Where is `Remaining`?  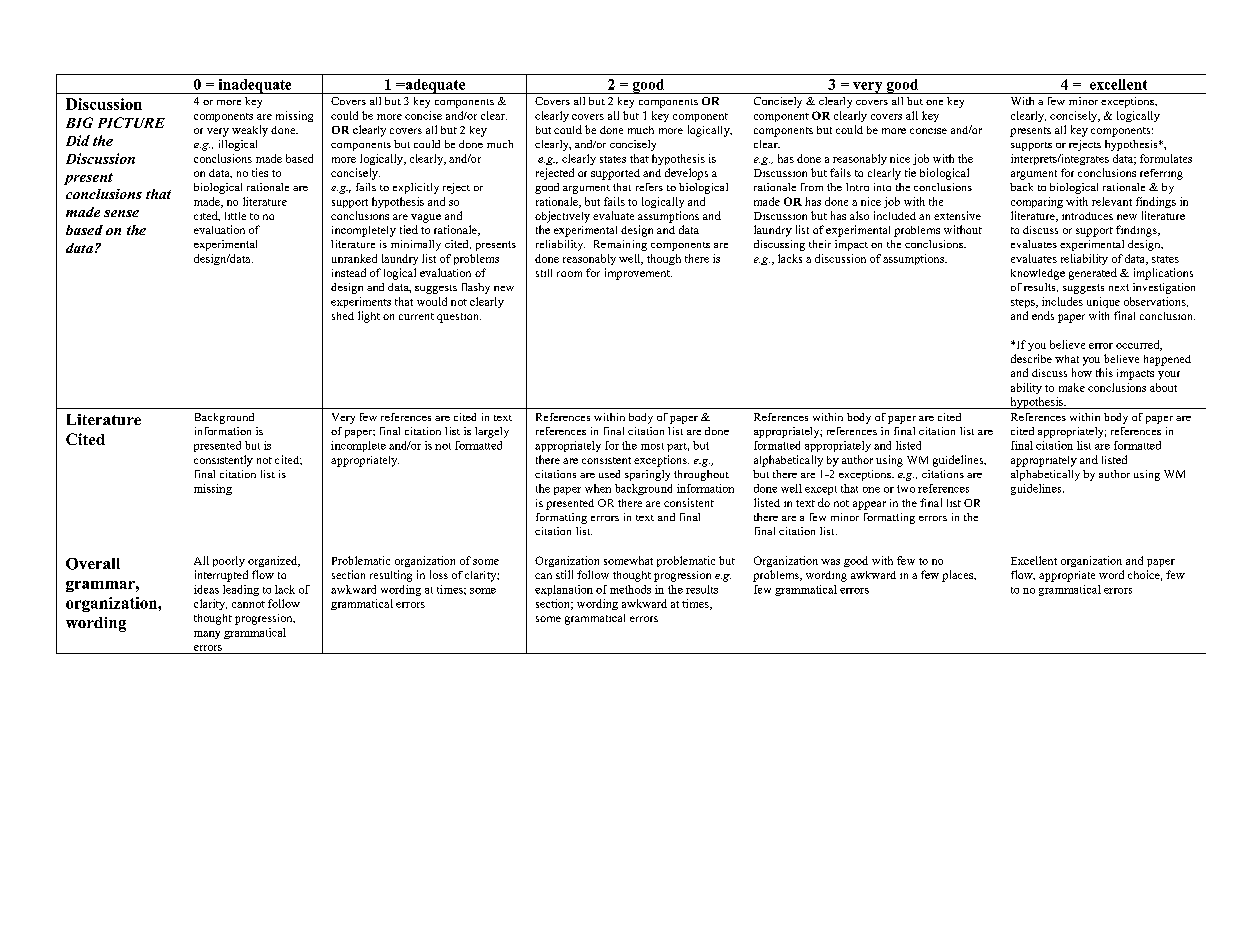 Remaining is located at coordinates (620, 245).
